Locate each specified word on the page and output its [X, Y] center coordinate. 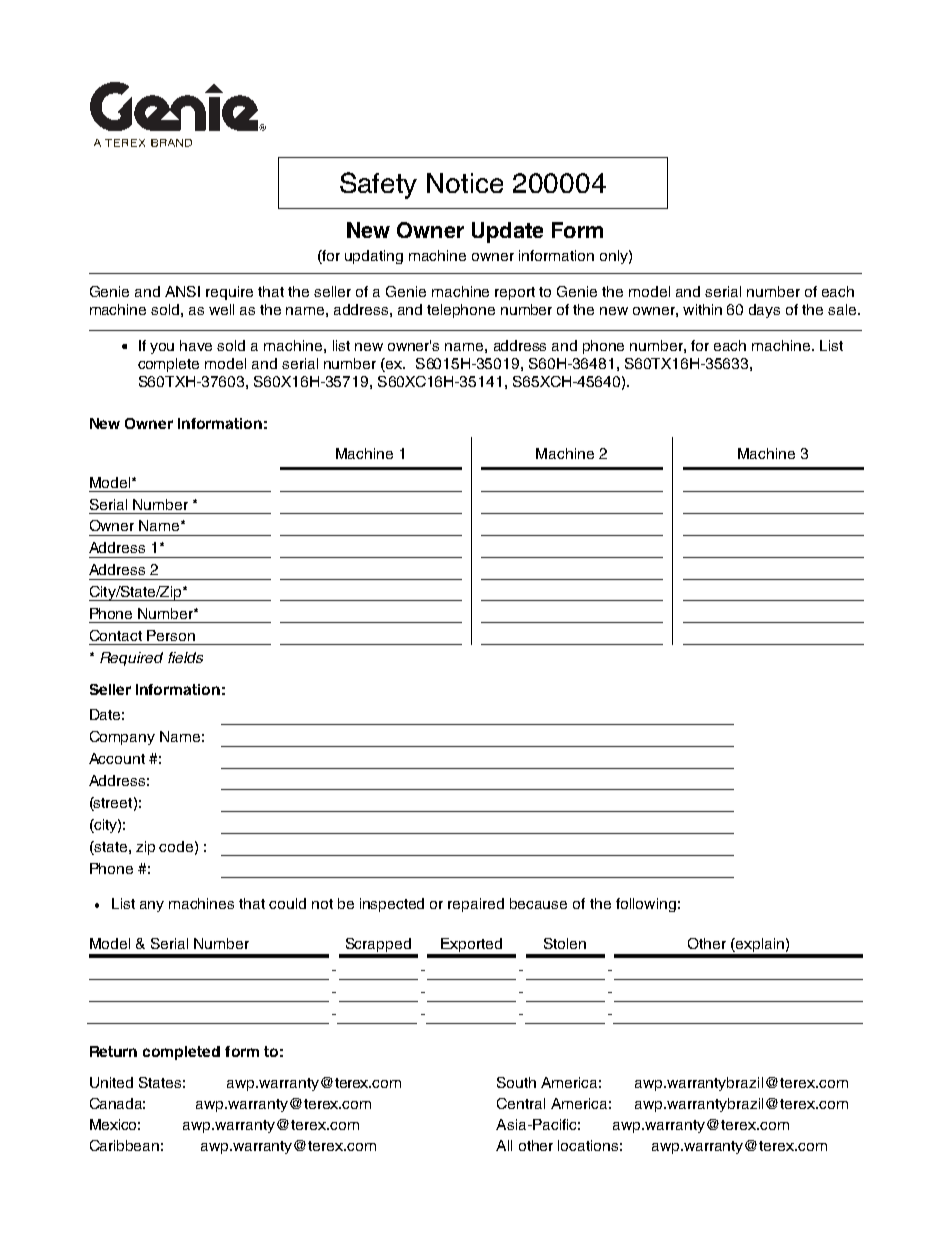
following [646, 905]
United [111, 1082]
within [702, 309]
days [764, 311]
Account [117, 758]
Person [171, 635]
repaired [476, 905]
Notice [465, 183]
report [515, 293]
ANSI [182, 291]
